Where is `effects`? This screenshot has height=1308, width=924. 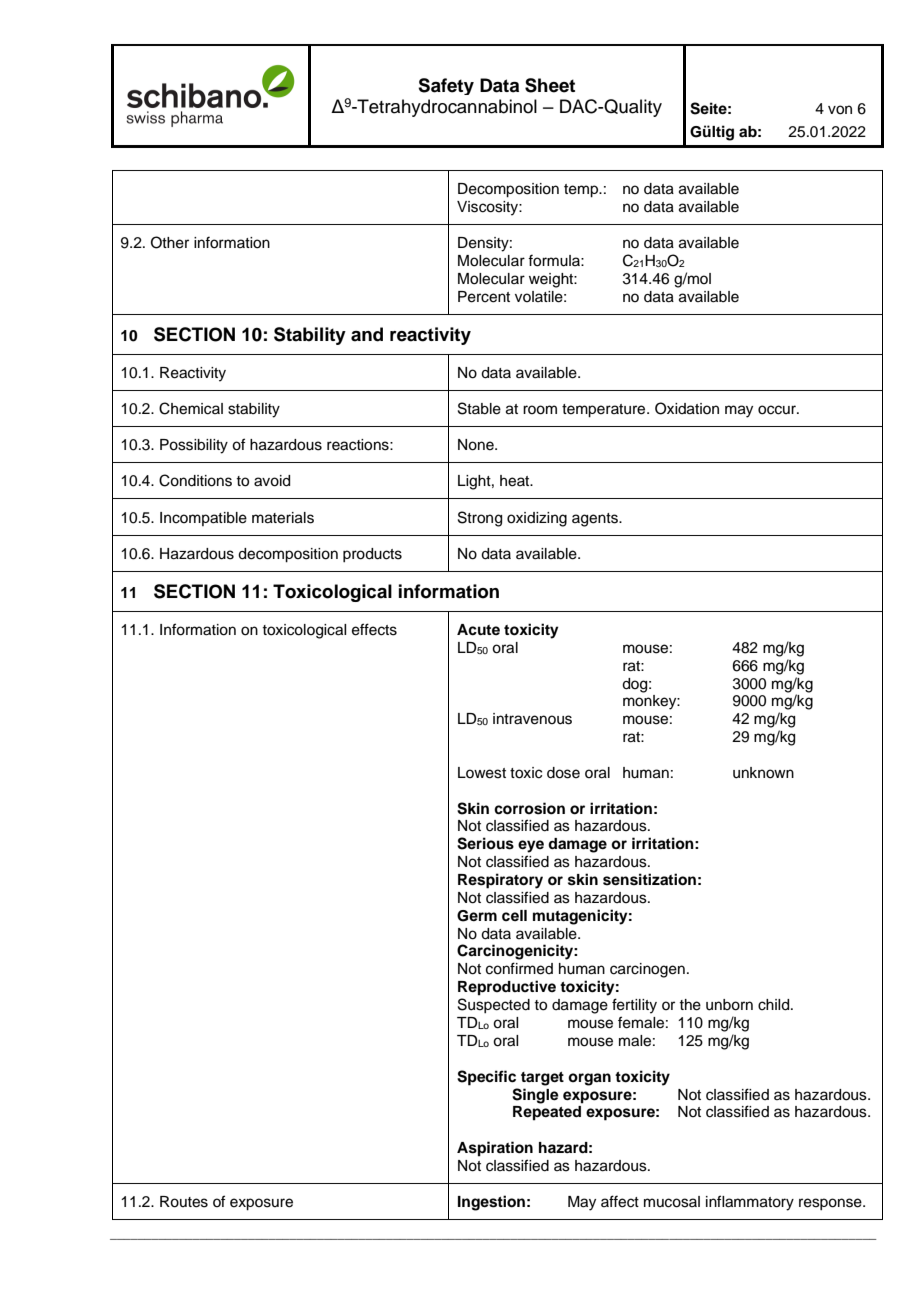 effects is located at coordinates (374, 629).
